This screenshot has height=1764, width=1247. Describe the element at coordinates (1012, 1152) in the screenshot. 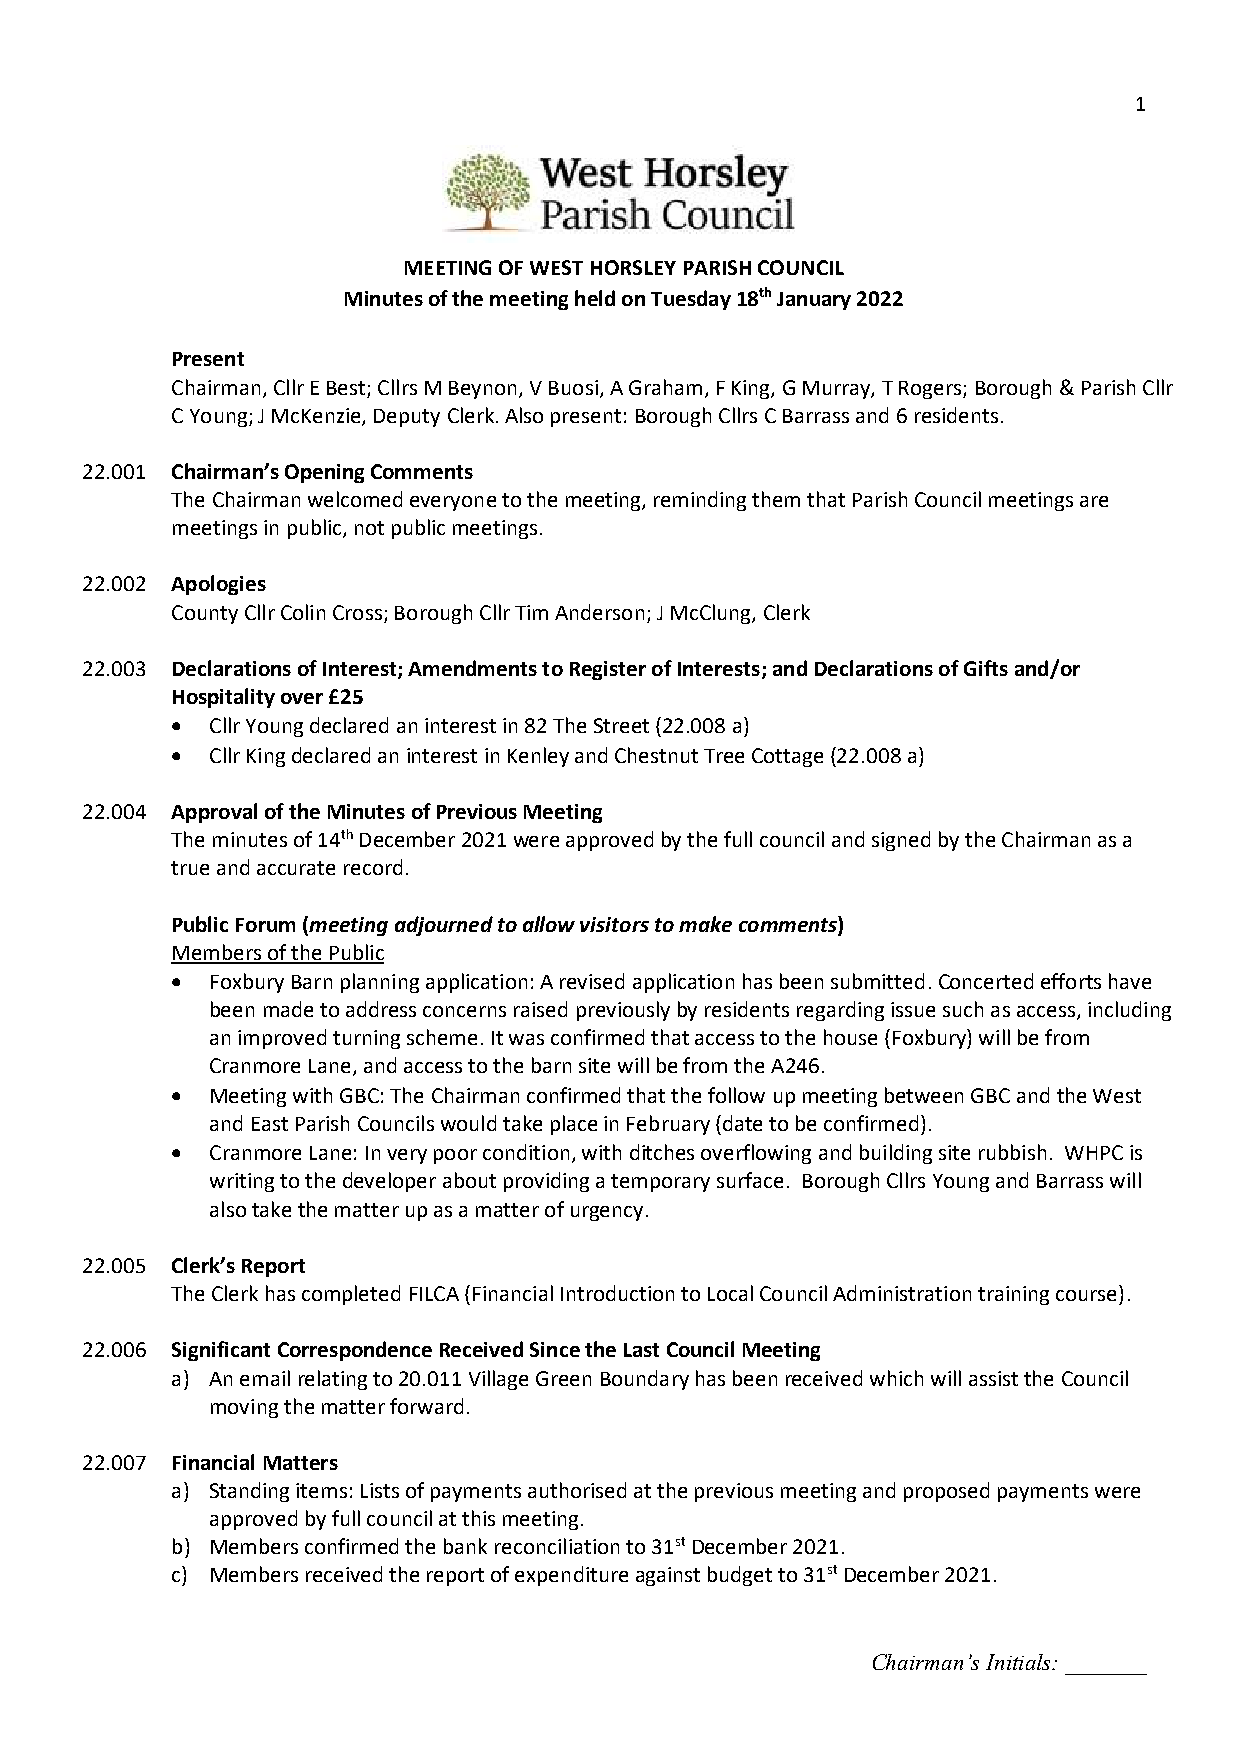

I see `rubbish` at that location.
